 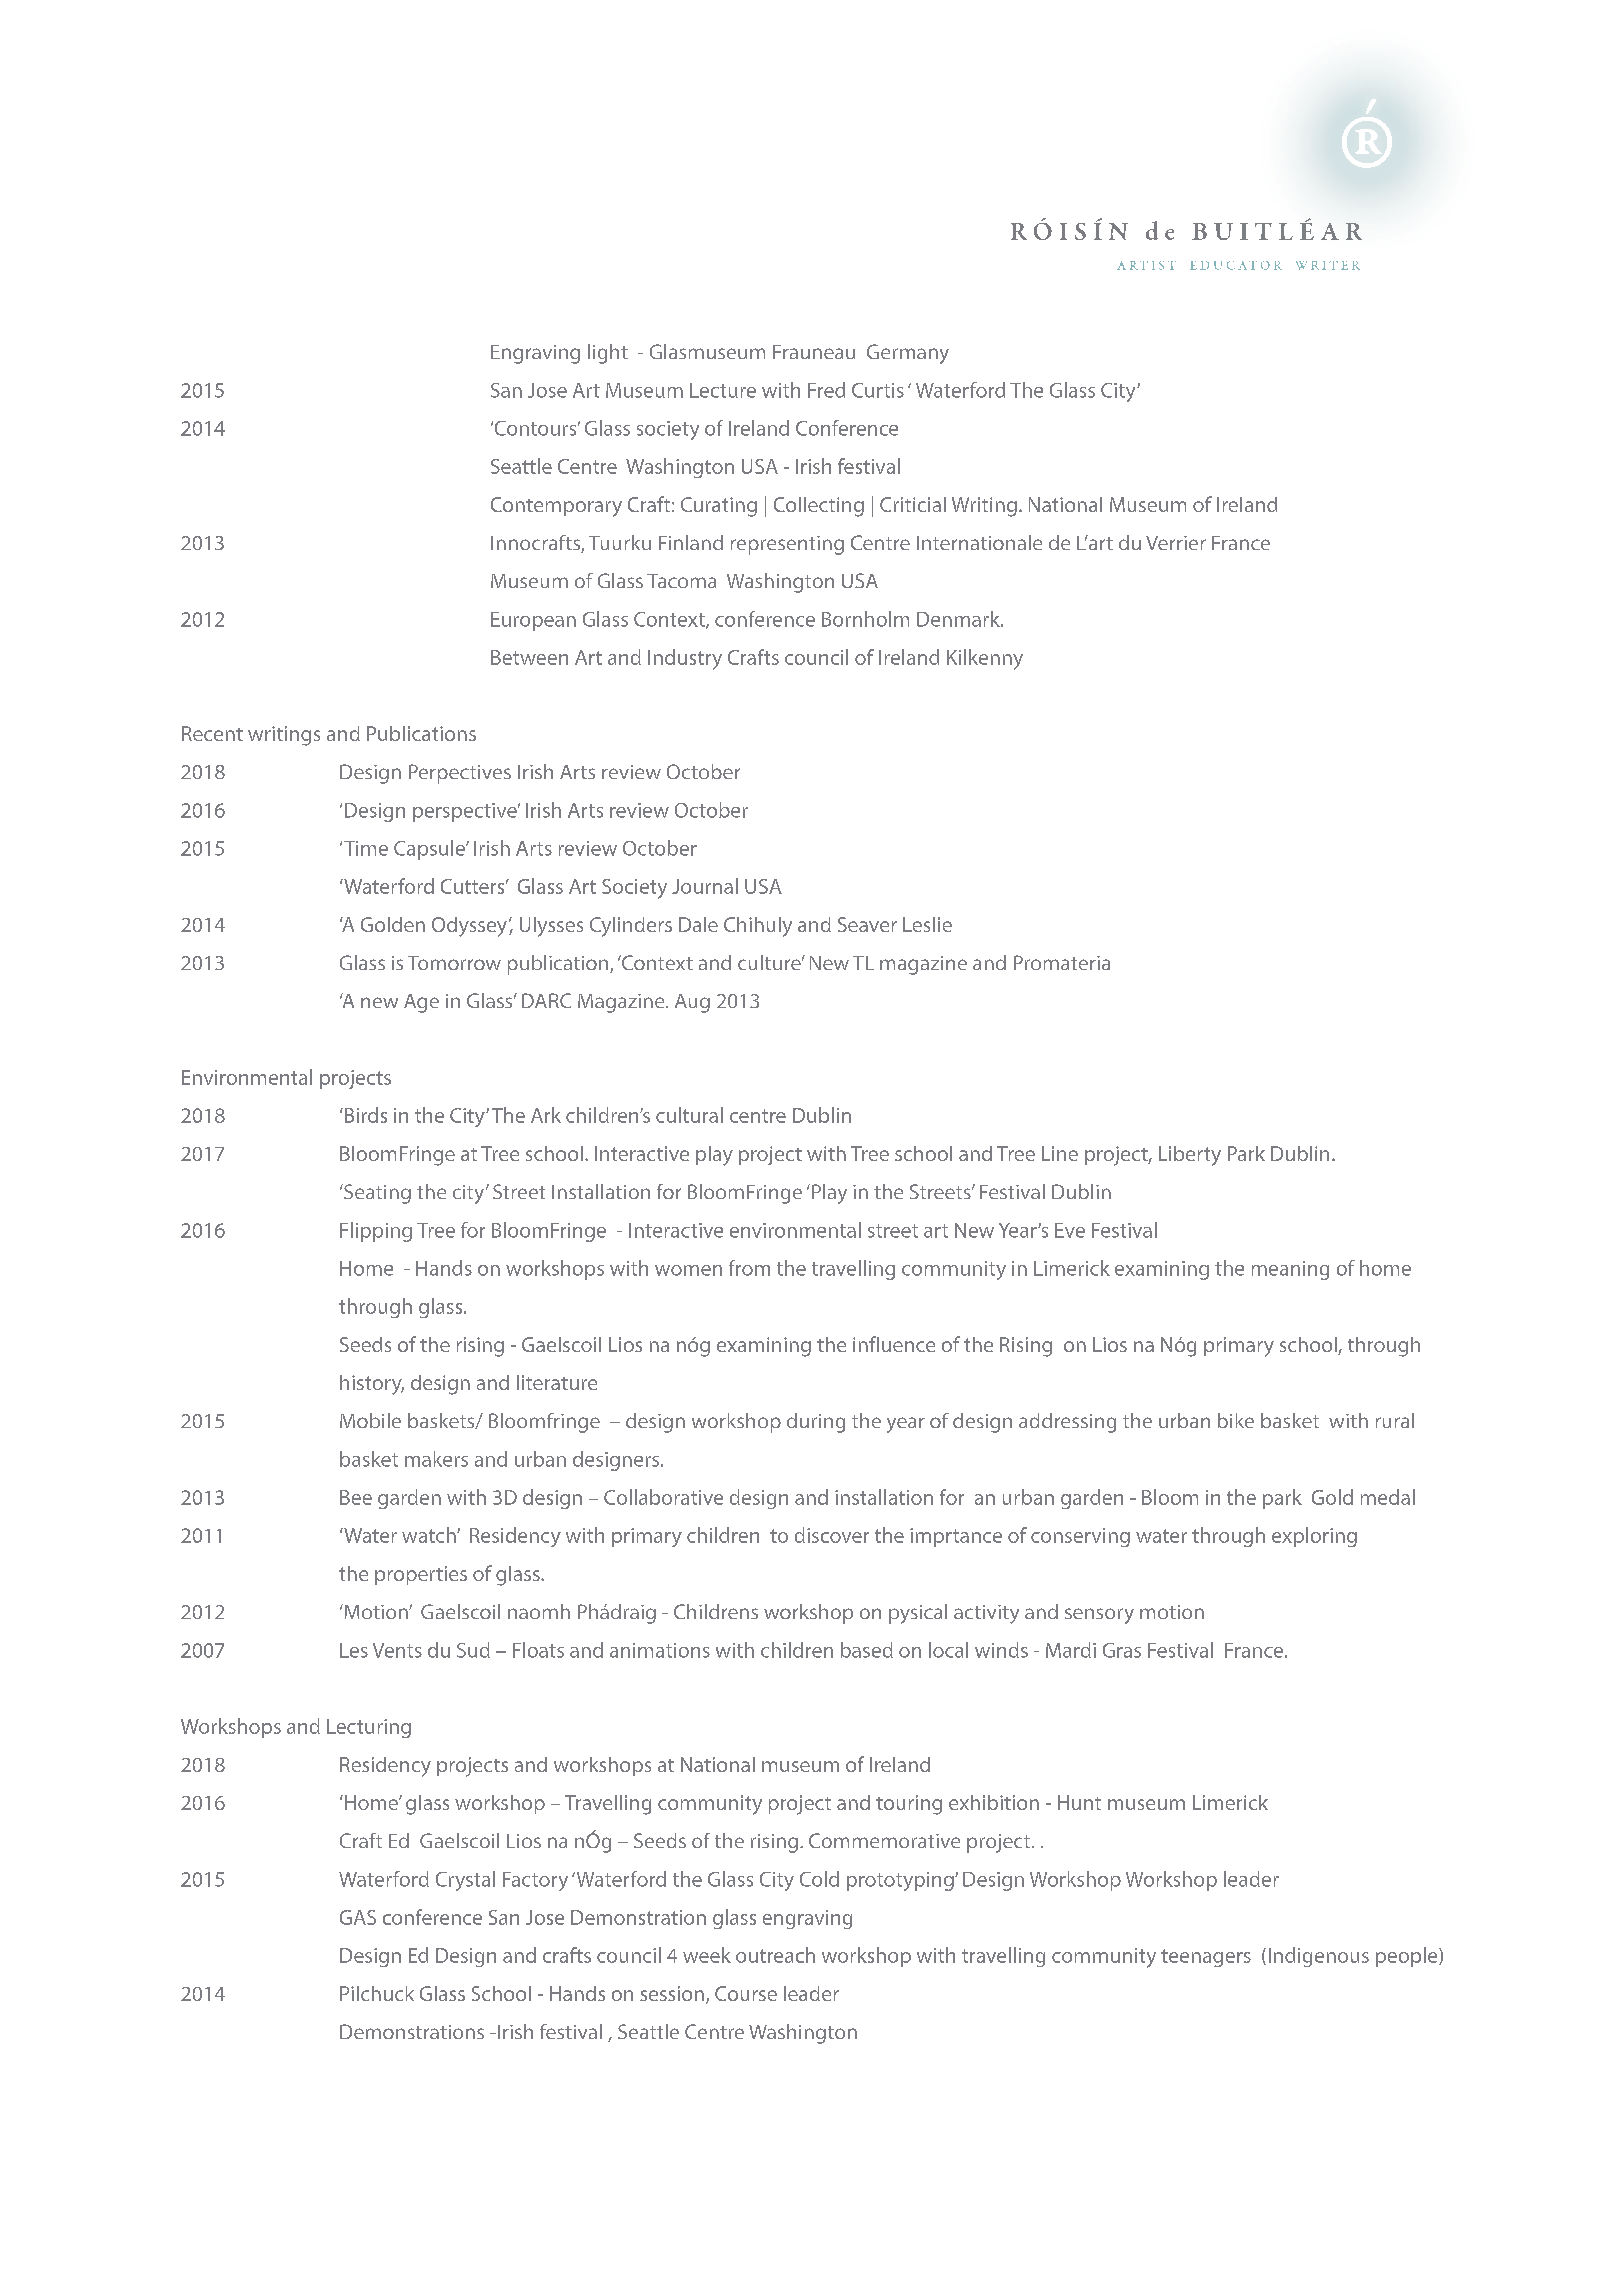 What do you see at coordinates (908, 354) in the page?
I see `Germany` at bounding box center [908, 354].
